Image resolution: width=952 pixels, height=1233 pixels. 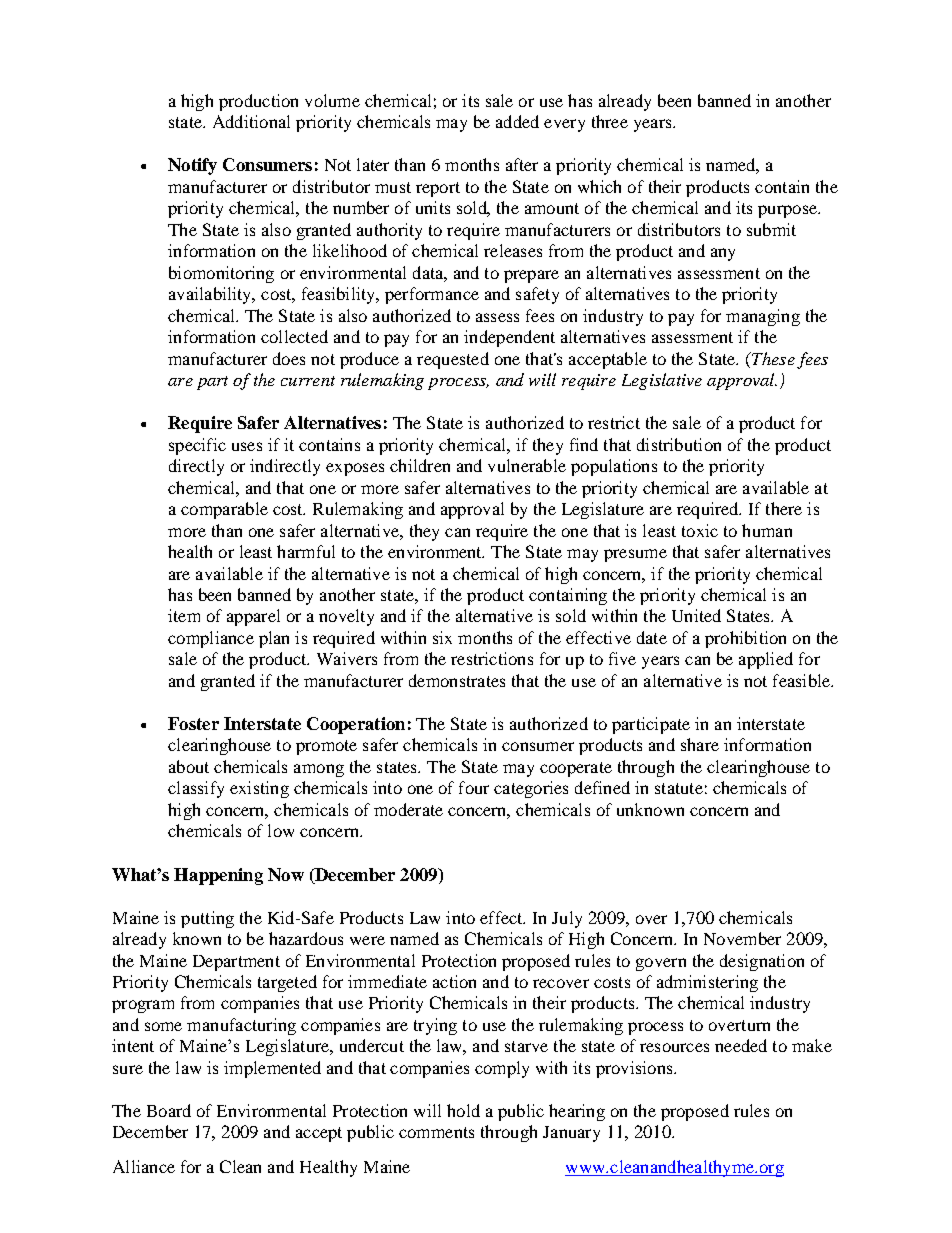 What do you see at coordinates (788, 211) in the screenshot?
I see `purpose` at bounding box center [788, 211].
